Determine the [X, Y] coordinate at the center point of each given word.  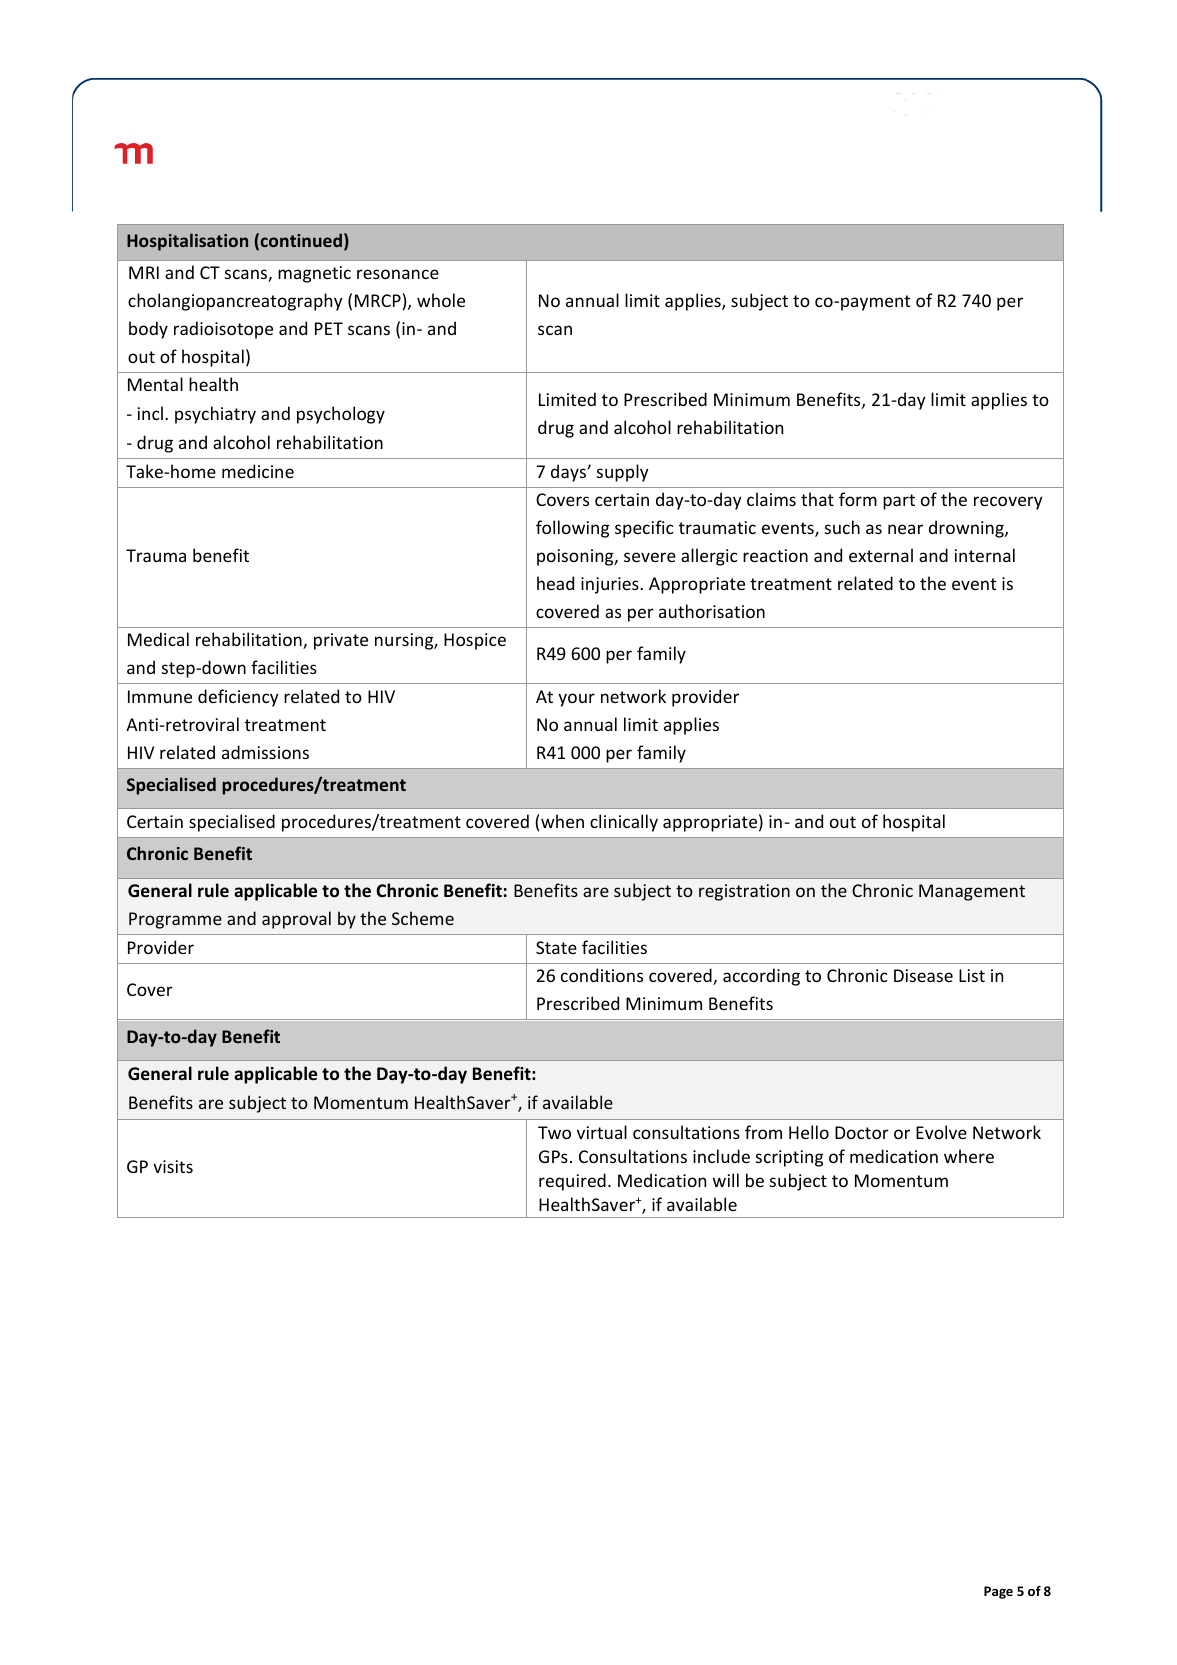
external [881, 555]
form [858, 499]
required [572, 1182]
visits [173, 1166]
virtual [602, 1132]
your [576, 700]
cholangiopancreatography [235, 302]
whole [441, 300]
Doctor [862, 1132]
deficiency [238, 698]
